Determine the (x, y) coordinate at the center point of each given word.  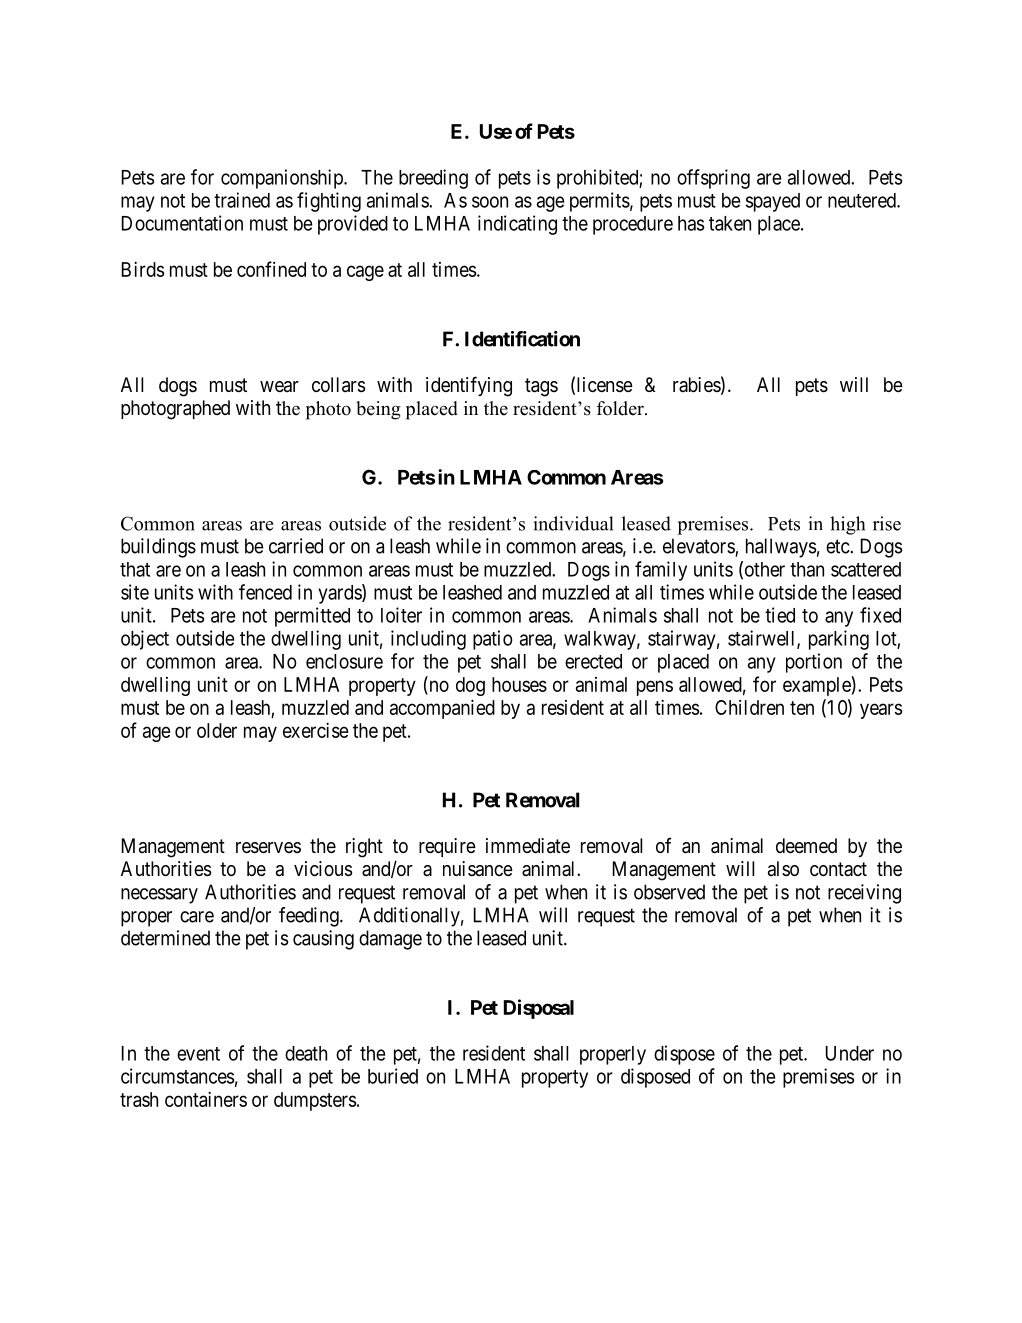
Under (850, 1053)
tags (541, 387)
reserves (268, 848)
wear (279, 386)
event (198, 1054)
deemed (806, 846)
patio (493, 640)
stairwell (763, 639)
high (847, 525)
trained (242, 200)
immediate (528, 846)
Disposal (539, 1009)
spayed (773, 202)
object (145, 640)
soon (490, 202)
